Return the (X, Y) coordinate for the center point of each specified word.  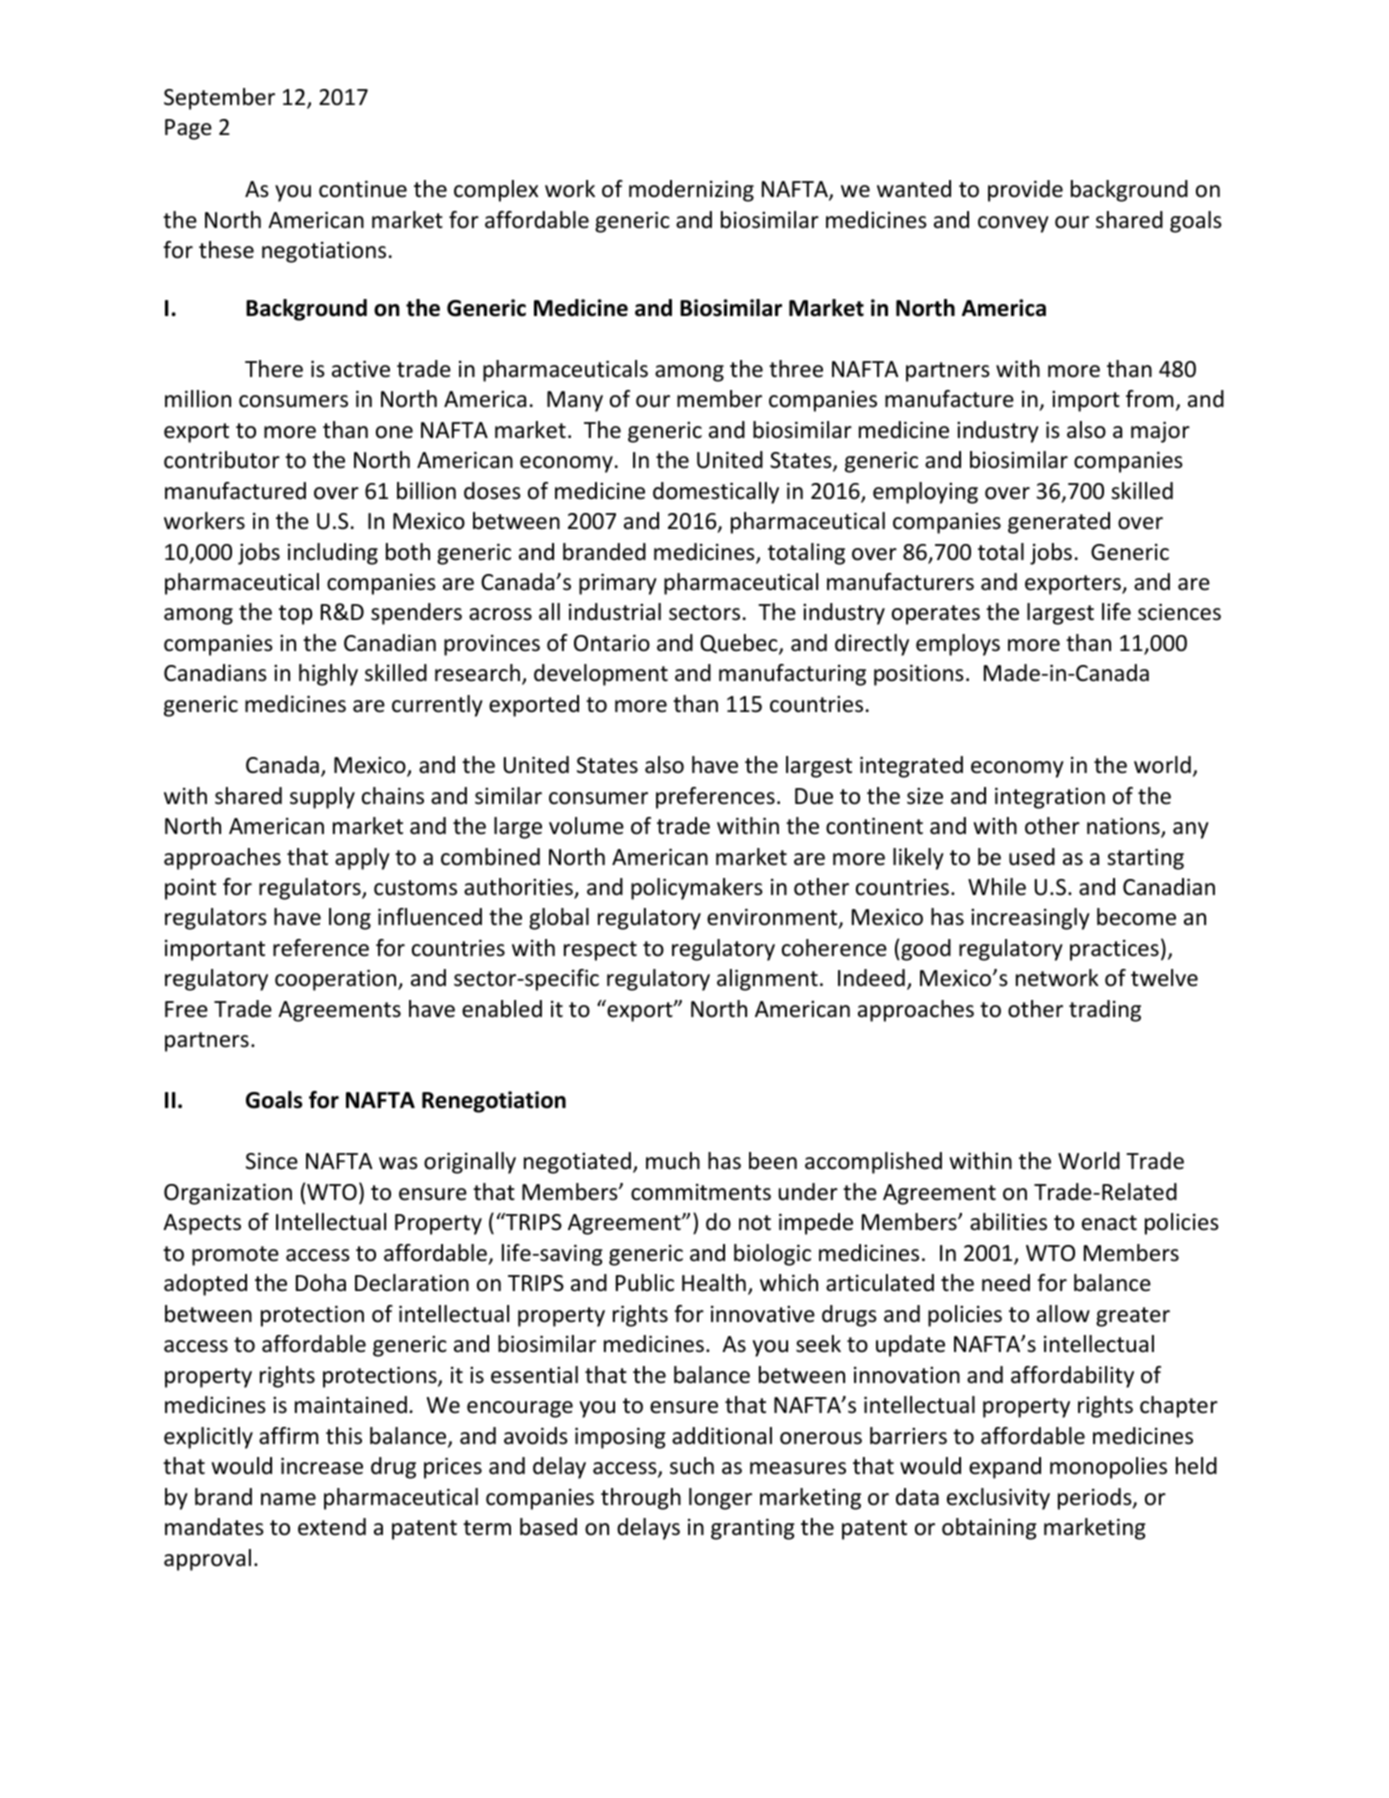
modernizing (691, 191)
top (296, 615)
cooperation (337, 980)
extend (332, 1527)
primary (618, 584)
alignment (767, 980)
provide (1025, 191)
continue (363, 189)
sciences (1179, 612)
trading (1105, 1011)
